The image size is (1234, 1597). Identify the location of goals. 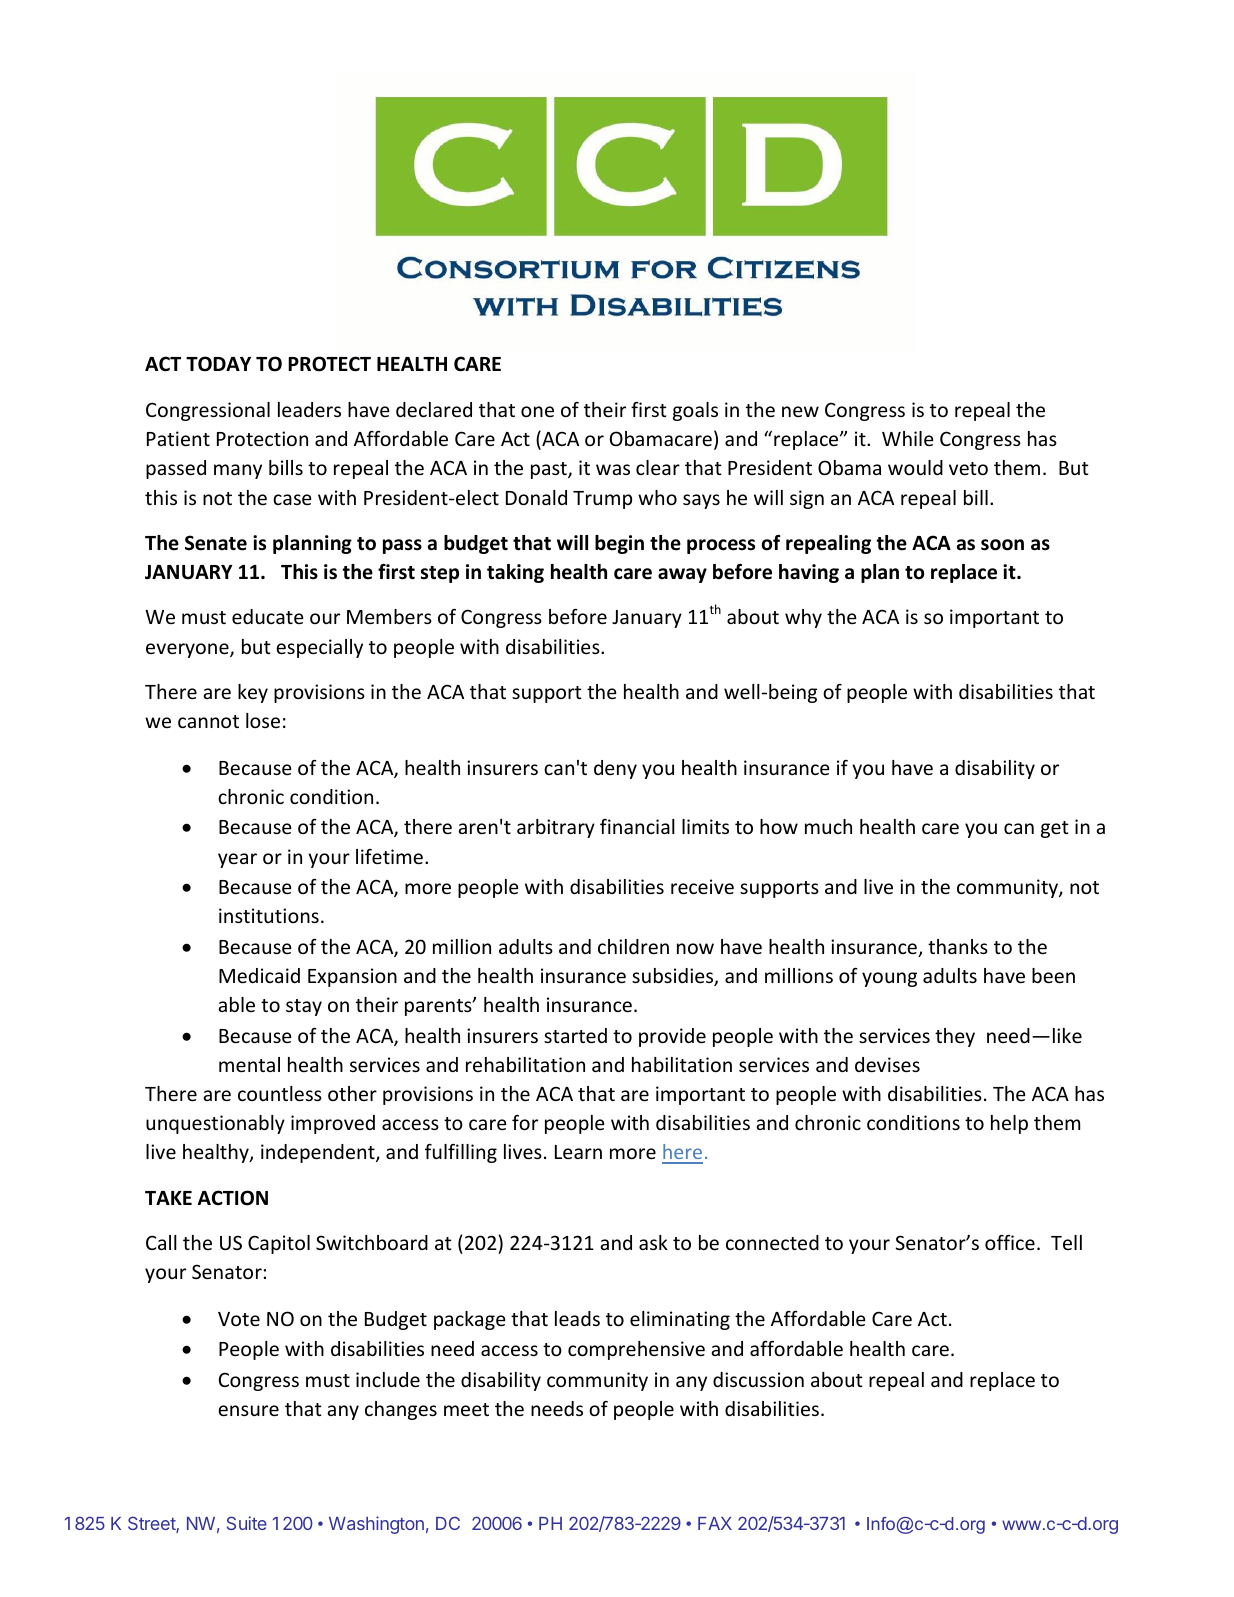
(695, 411).
